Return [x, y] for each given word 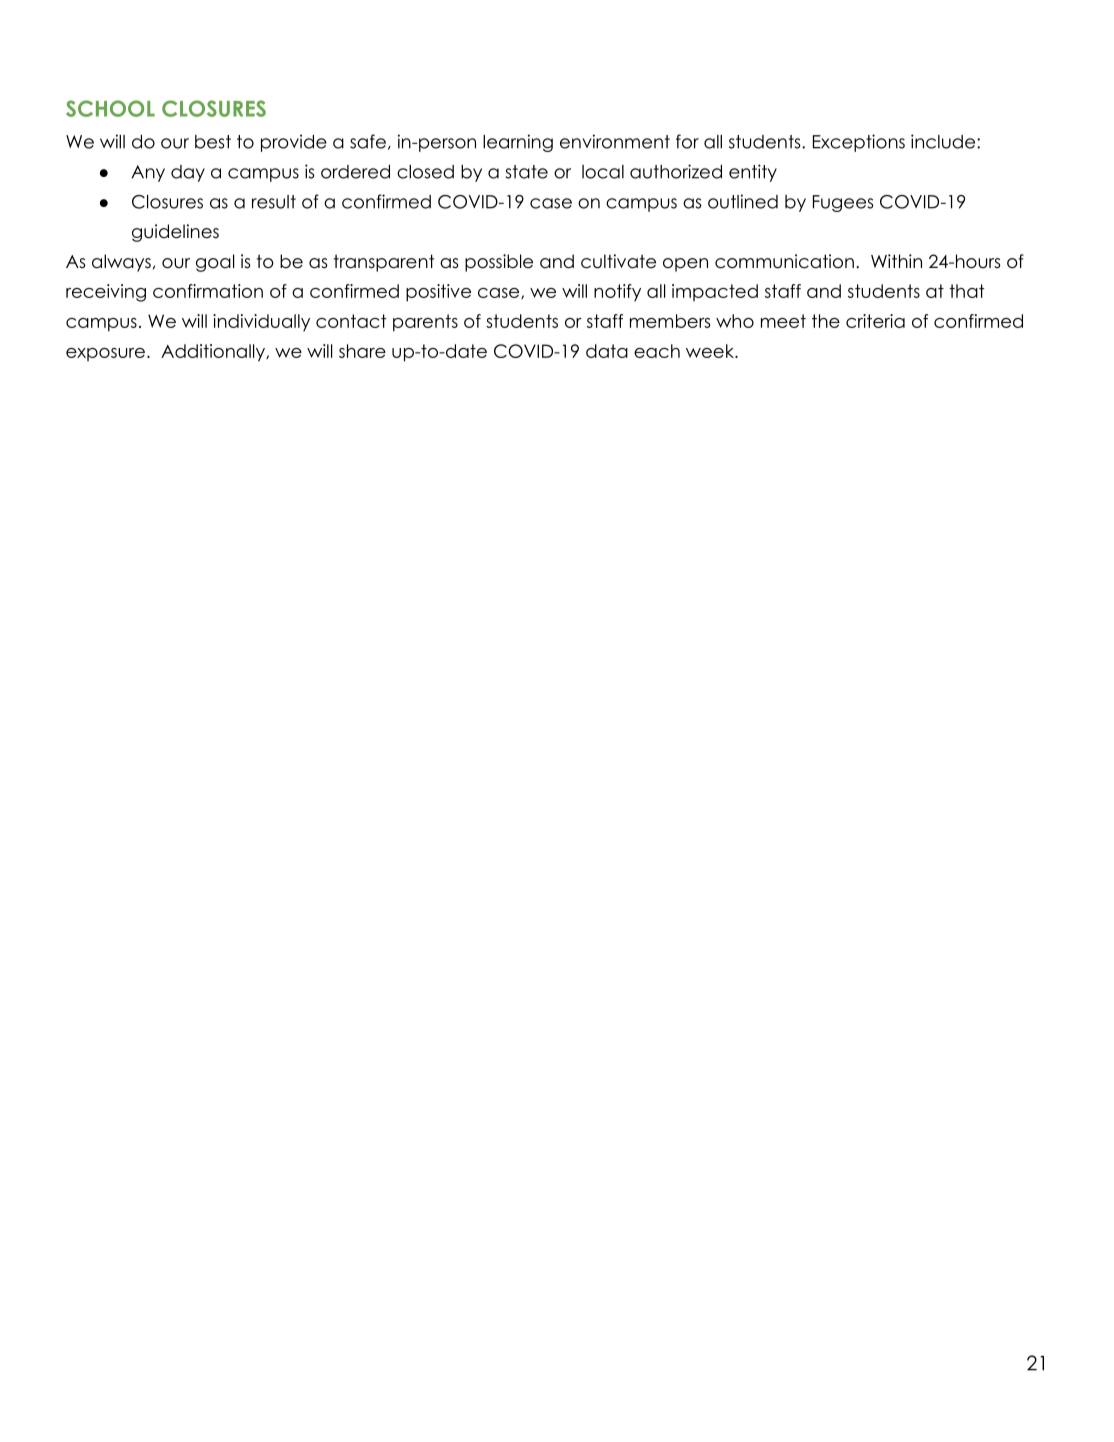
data [607, 351]
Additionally [214, 353]
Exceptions [859, 143]
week [711, 351]
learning [518, 143]
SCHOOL [110, 108]
